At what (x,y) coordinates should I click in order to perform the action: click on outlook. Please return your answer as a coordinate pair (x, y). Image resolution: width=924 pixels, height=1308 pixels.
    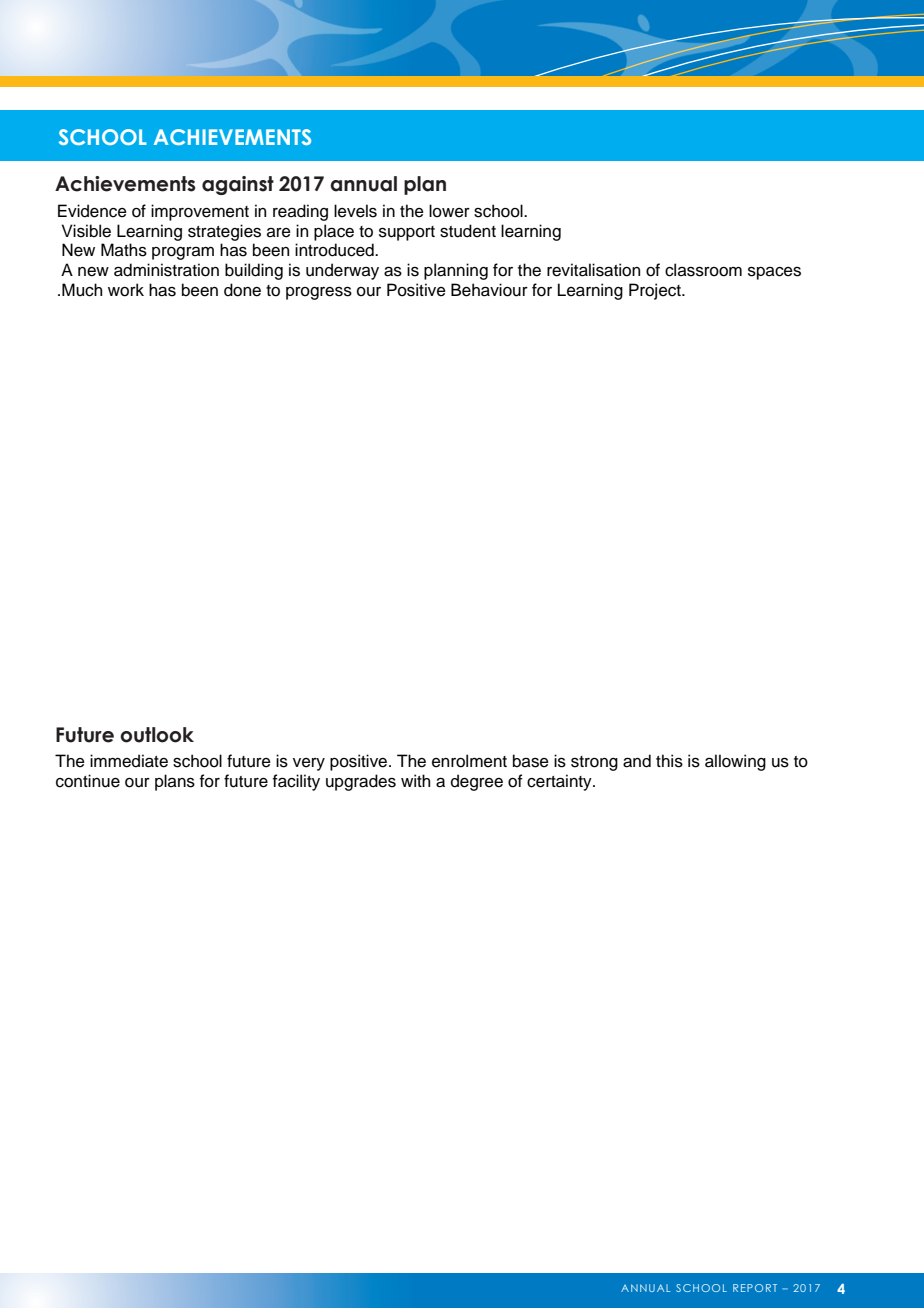
    Looking at the image, I should click on (157, 735).
